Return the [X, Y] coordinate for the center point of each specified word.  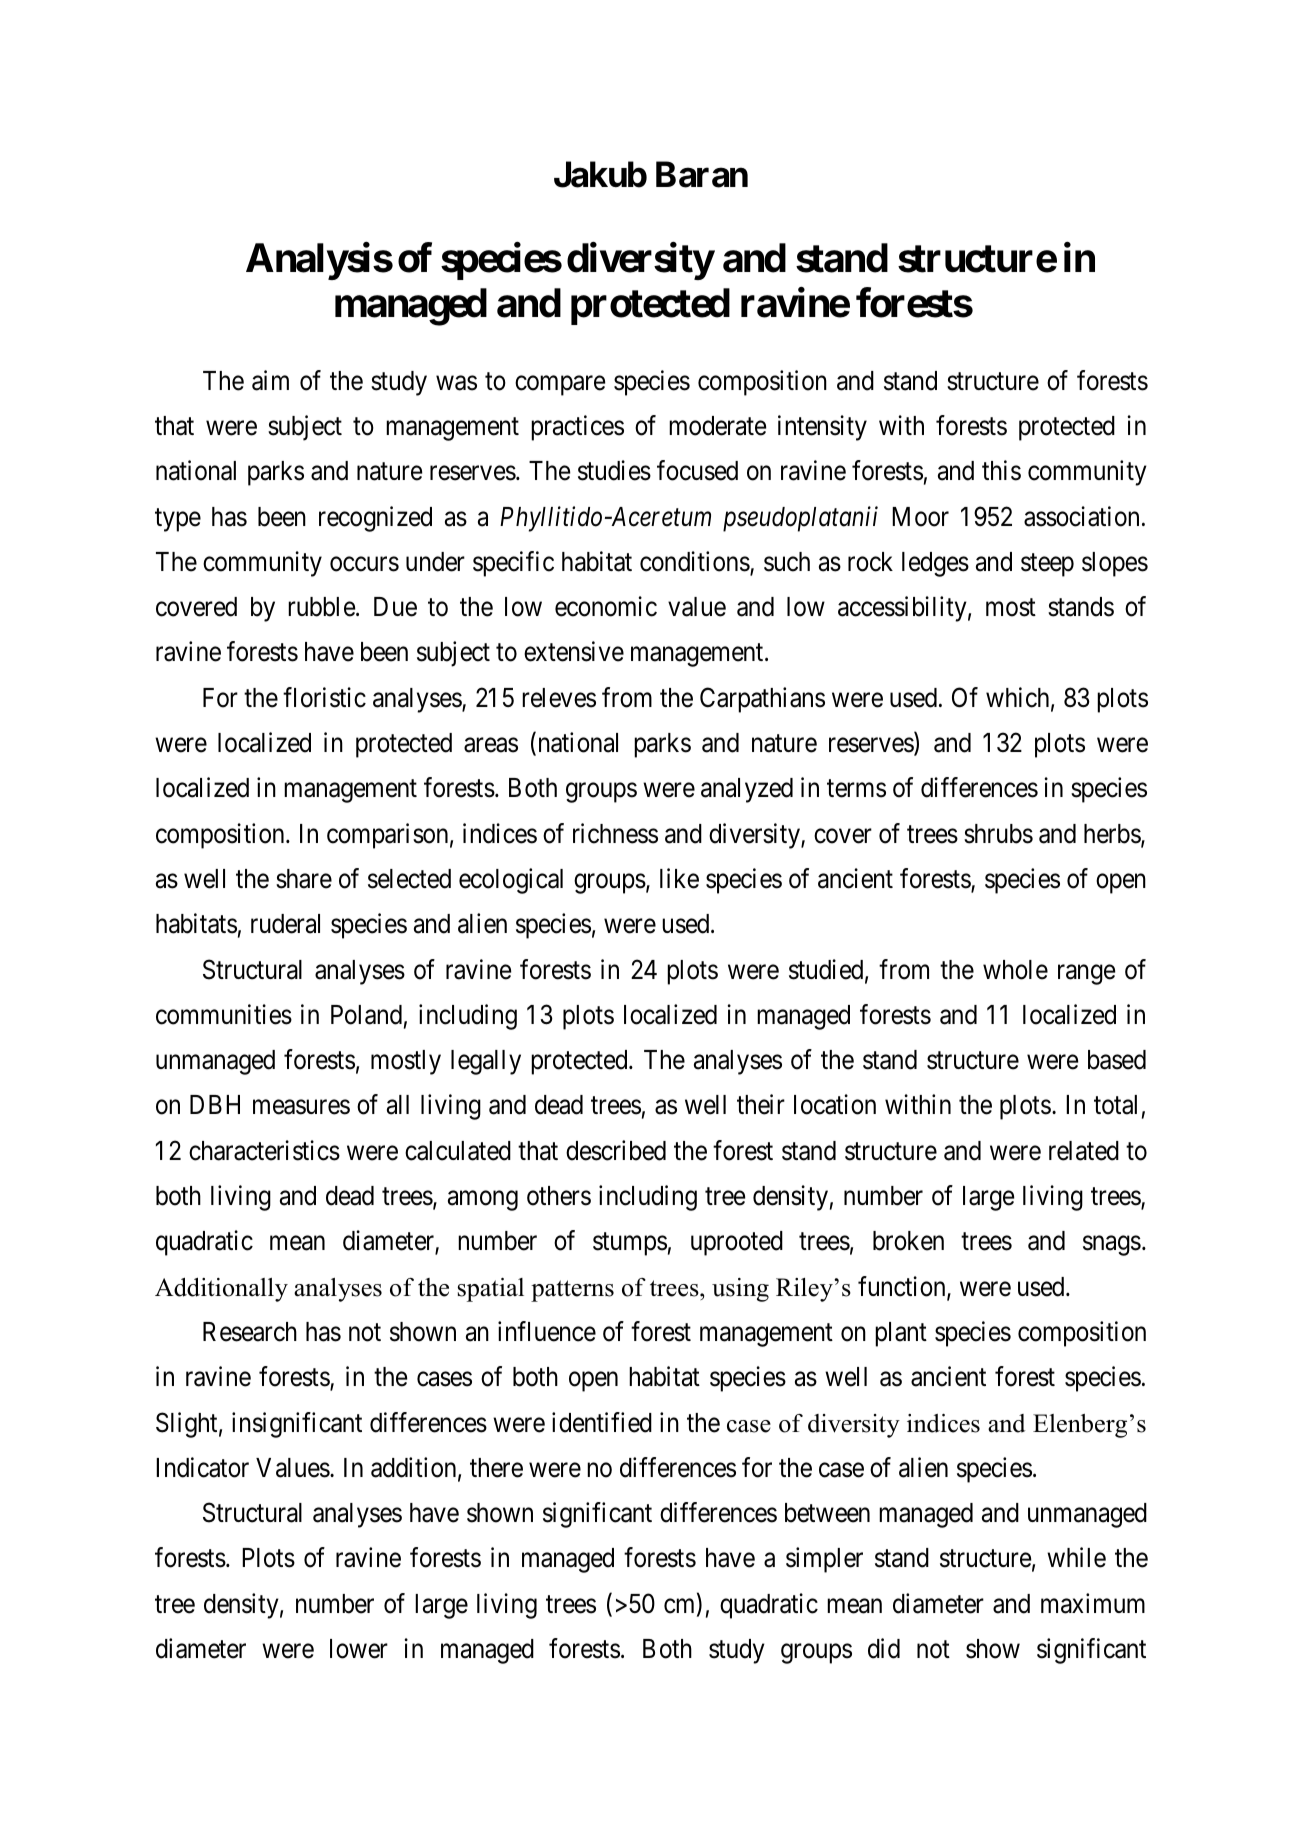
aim [270, 380]
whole [1015, 970]
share [304, 879]
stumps [630, 1244]
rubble [321, 607]
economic [606, 606]
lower [359, 1649]
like [679, 878]
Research [250, 1332]
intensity [822, 428]
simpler [824, 1560]
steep [1047, 565]
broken [908, 1241]
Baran [702, 174]
